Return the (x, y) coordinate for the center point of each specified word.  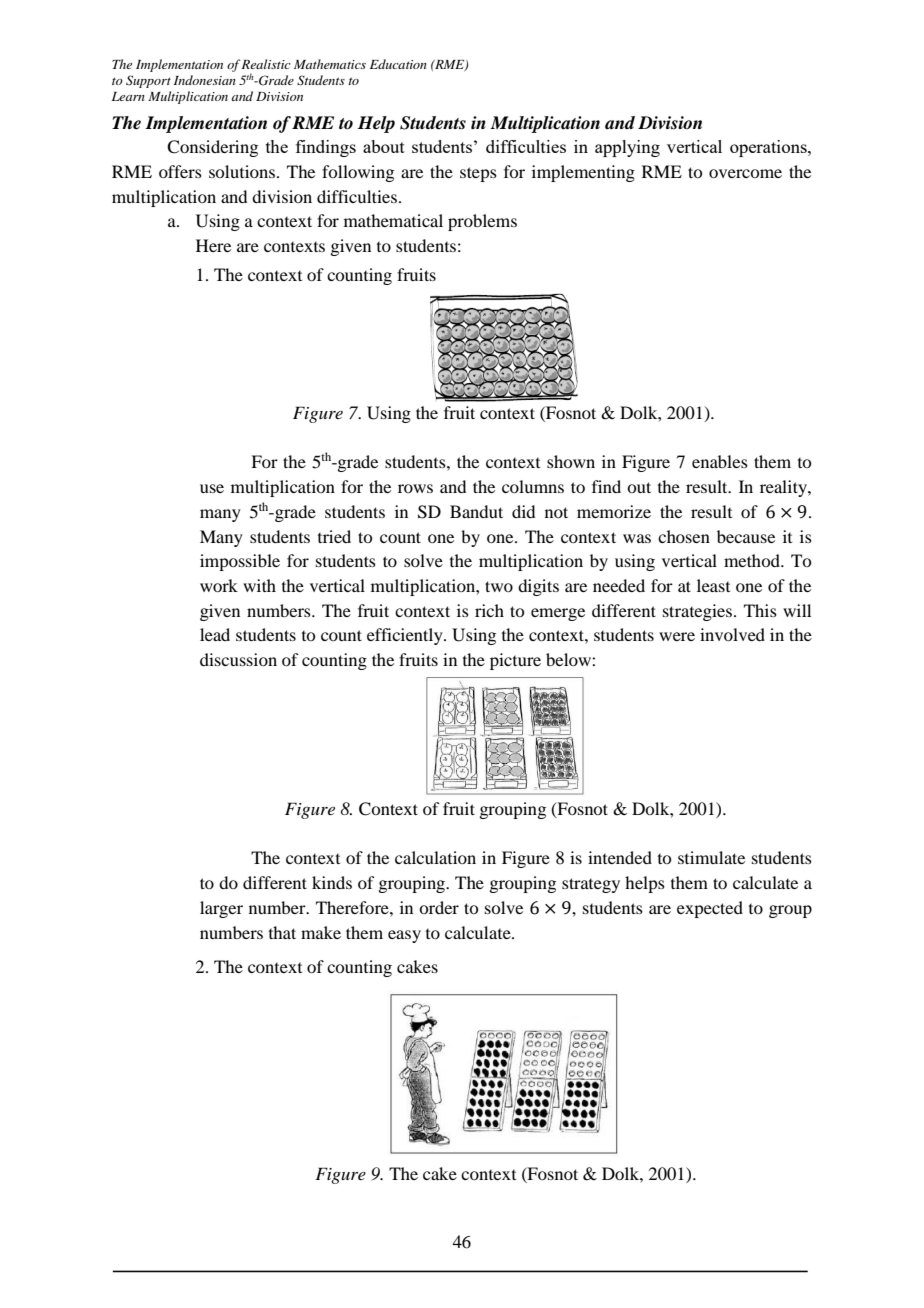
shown (571, 461)
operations (769, 148)
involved (732, 634)
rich (489, 610)
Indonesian (205, 80)
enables (720, 461)
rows (415, 488)
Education (398, 64)
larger (221, 909)
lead (215, 634)
